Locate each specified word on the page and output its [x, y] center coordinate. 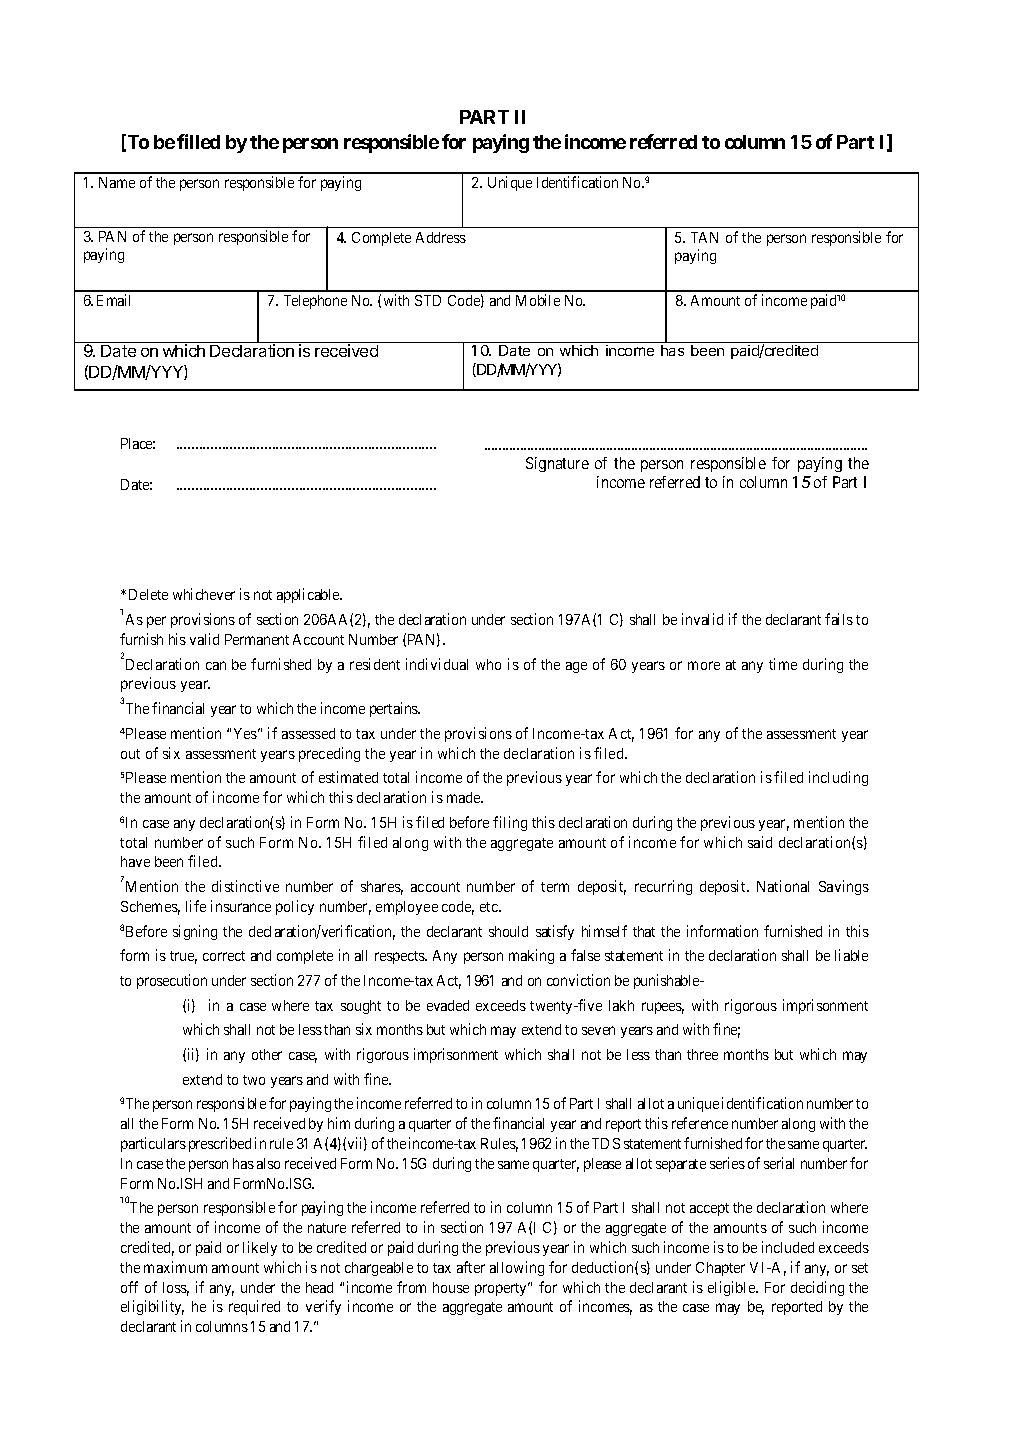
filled [198, 141]
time [783, 664]
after [471, 1267]
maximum [175, 1267]
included [788, 1247]
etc [490, 907]
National [783, 886]
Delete [148, 594]
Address [441, 237]
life [196, 906]
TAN [704, 237]
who [488, 664]
